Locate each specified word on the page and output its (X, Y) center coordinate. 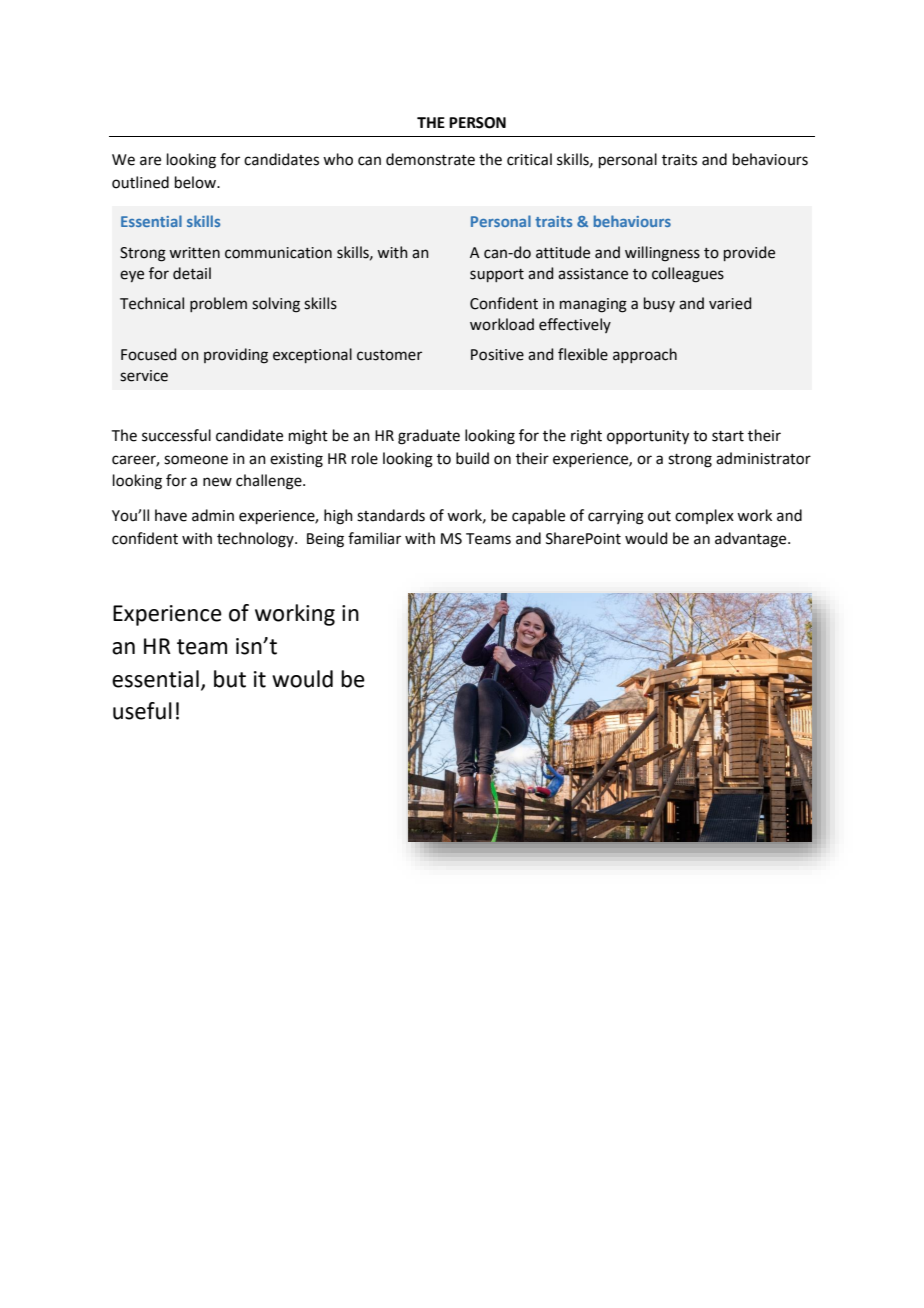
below (196, 182)
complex (704, 516)
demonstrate (430, 159)
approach (645, 355)
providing (236, 356)
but (230, 679)
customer (389, 355)
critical (529, 159)
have (171, 515)
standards (391, 515)
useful (142, 711)
